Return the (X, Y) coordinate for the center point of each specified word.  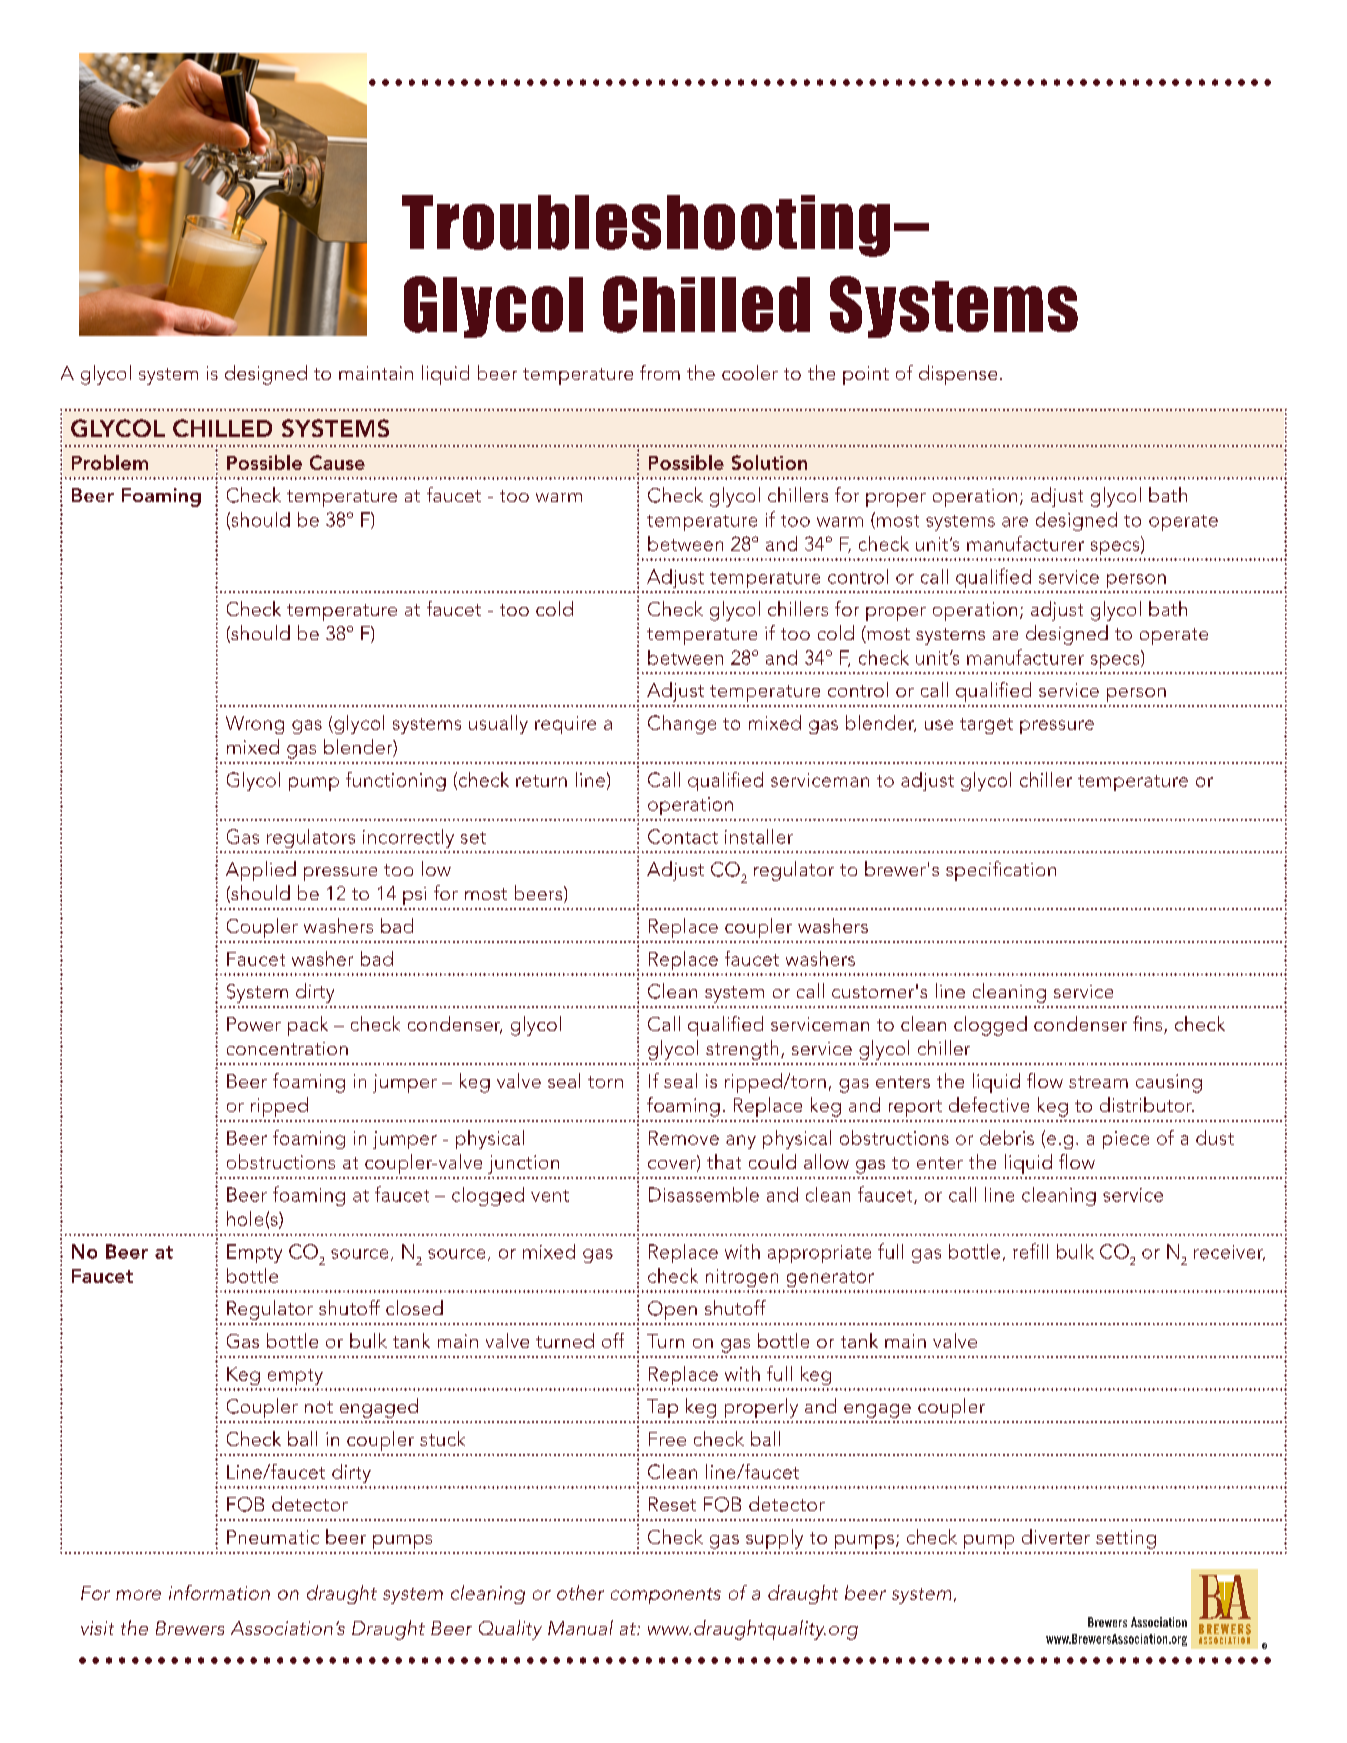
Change (682, 724)
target (986, 726)
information (219, 1592)
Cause (337, 462)
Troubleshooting (646, 226)
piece (1126, 1140)
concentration (287, 1048)
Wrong (255, 725)
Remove (684, 1138)
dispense (958, 375)
